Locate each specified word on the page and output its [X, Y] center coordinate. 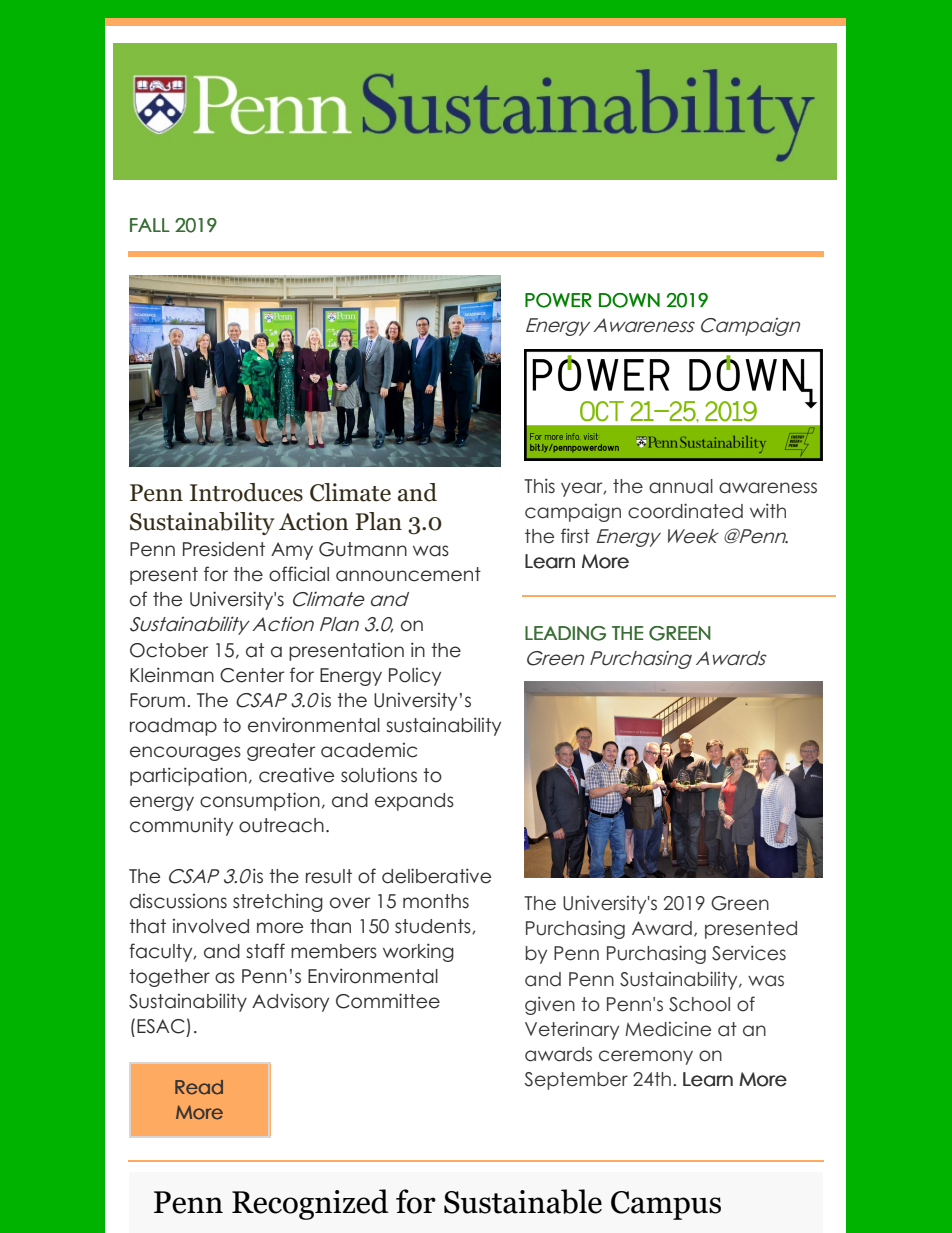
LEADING [565, 633]
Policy [415, 677]
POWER [558, 300]
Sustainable [523, 1201]
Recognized [310, 1204]
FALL [150, 225]
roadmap [173, 727]
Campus [666, 1205]
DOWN [629, 300]
